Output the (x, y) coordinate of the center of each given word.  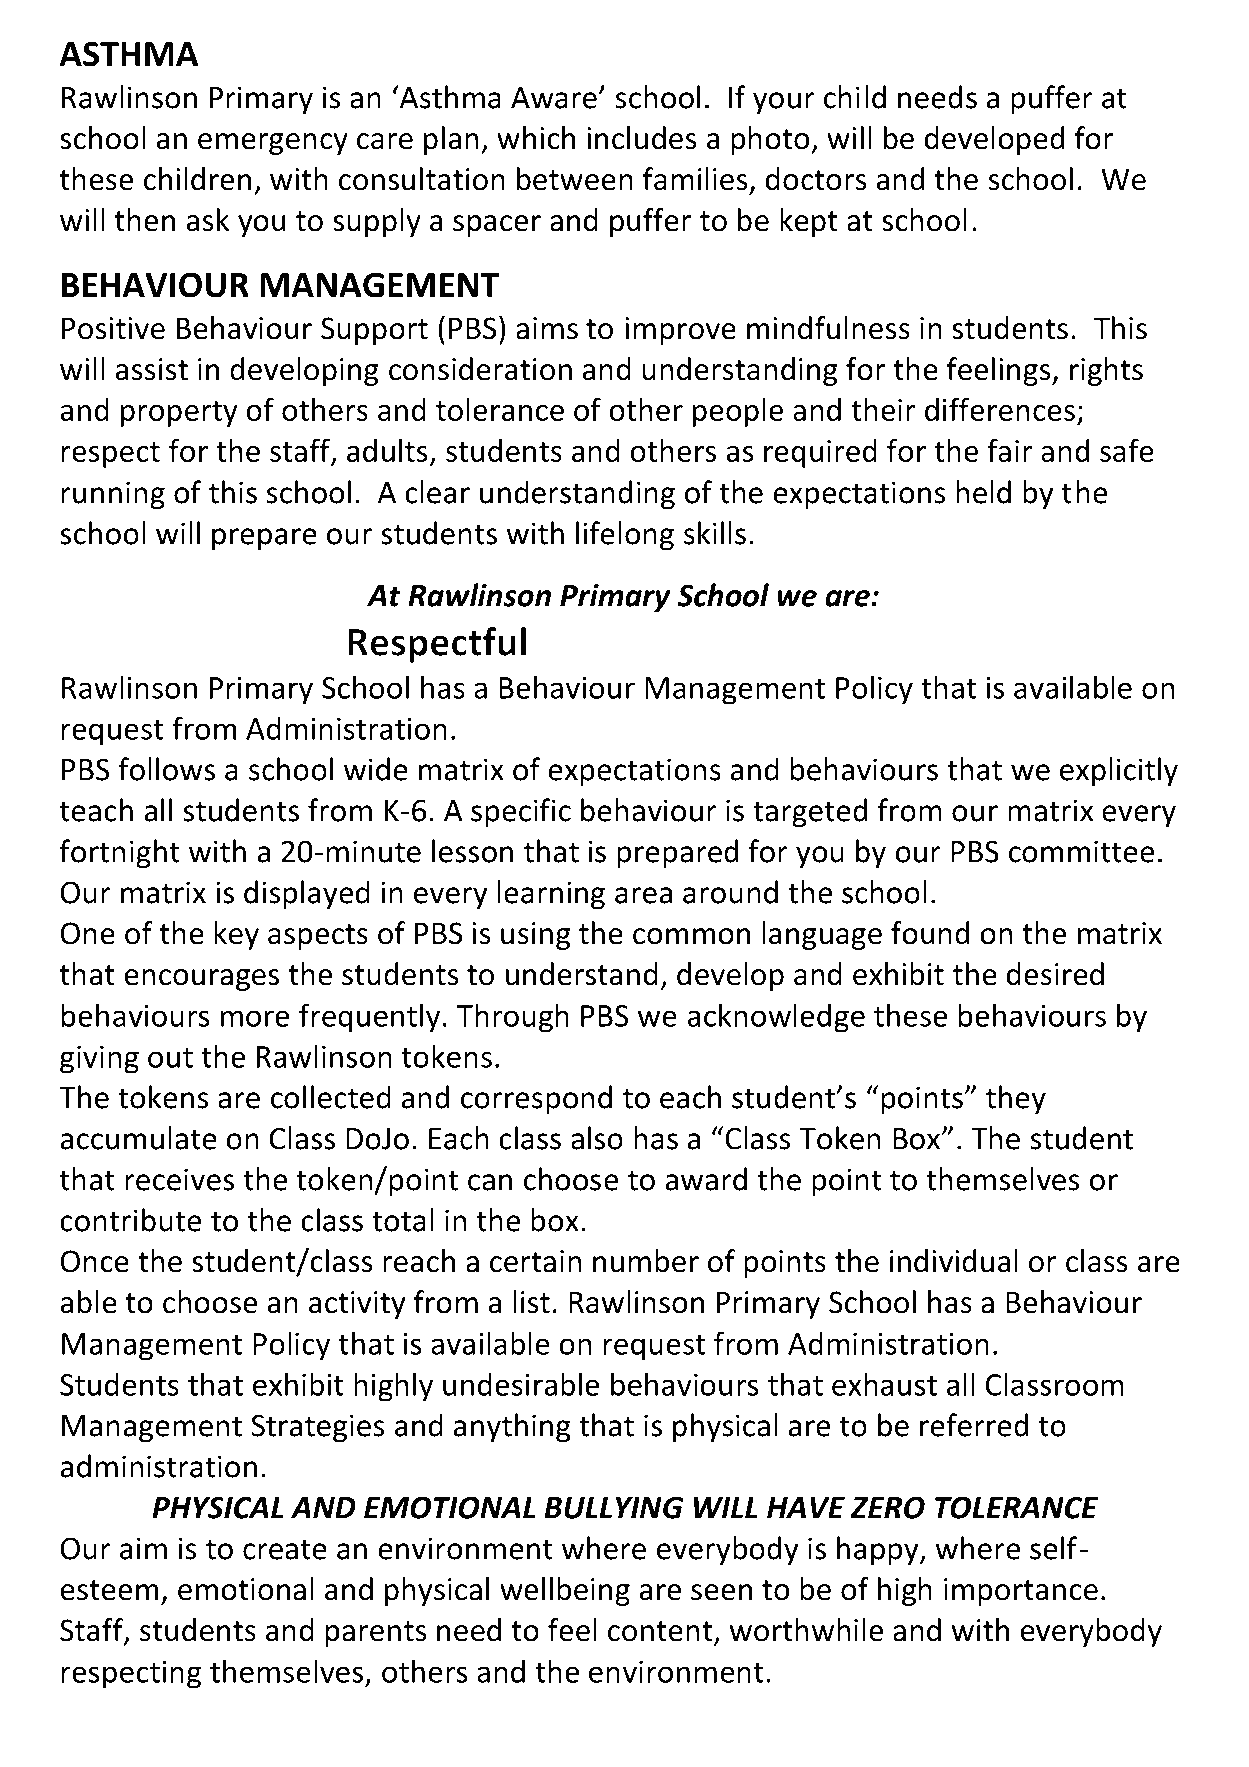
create (285, 1549)
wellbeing (565, 1591)
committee (1081, 851)
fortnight (120, 854)
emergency (273, 144)
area (643, 895)
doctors (816, 179)
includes (642, 138)
